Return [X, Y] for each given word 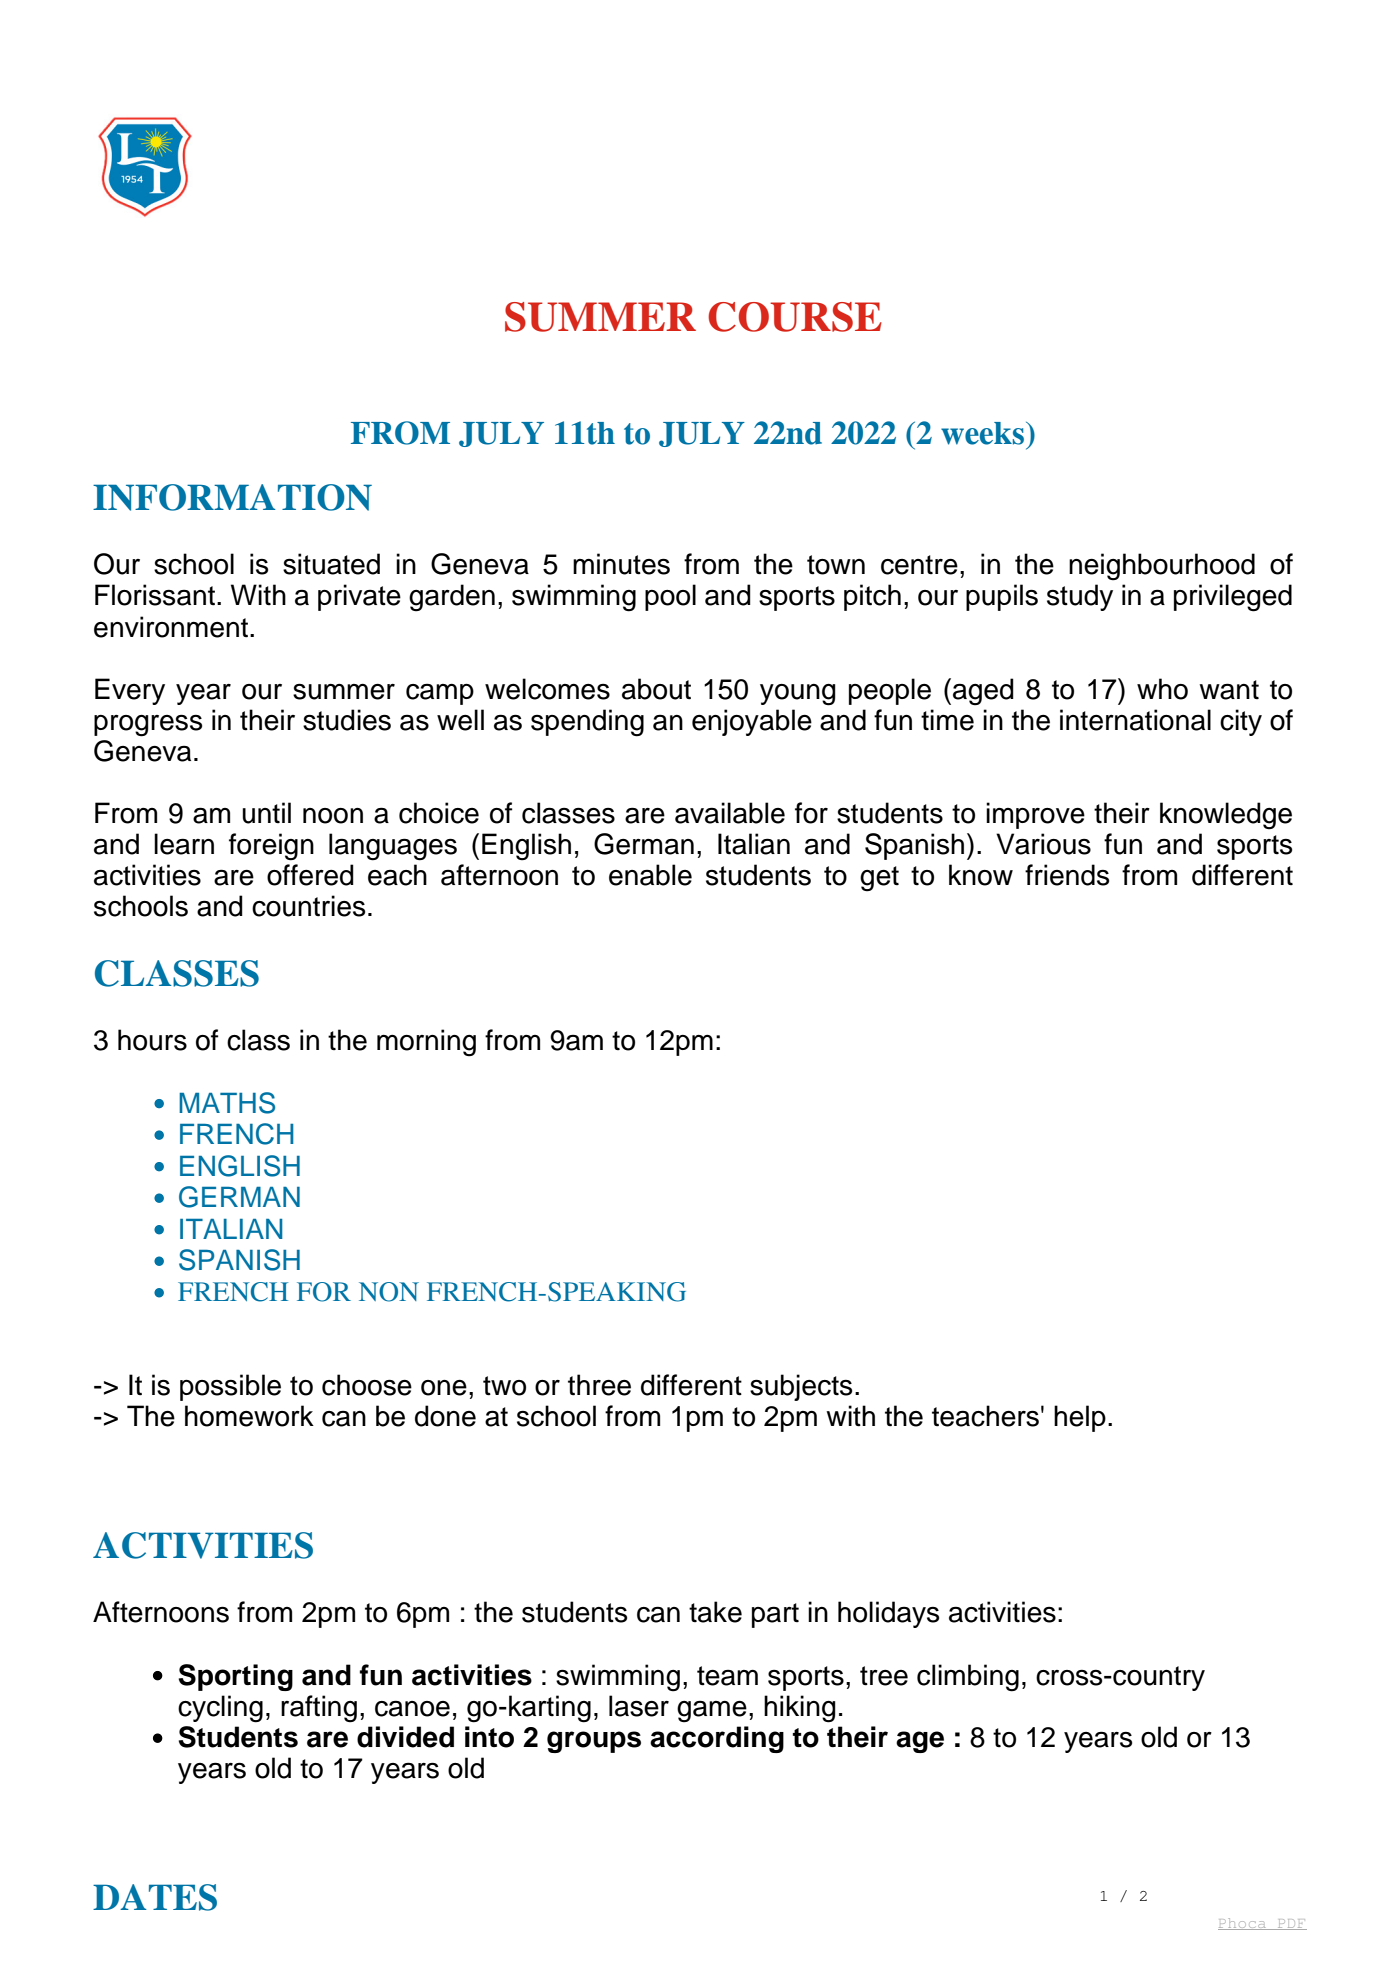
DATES [155, 1897]
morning [426, 1043]
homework [249, 1416]
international [1135, 720]
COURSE [795, 317]
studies [347, 720]
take [715, 1612]
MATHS [227, 1103]
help [1080, 1418]
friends [1067, 875]
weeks [984, 433]
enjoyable [752, 722]
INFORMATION [232, 497]
